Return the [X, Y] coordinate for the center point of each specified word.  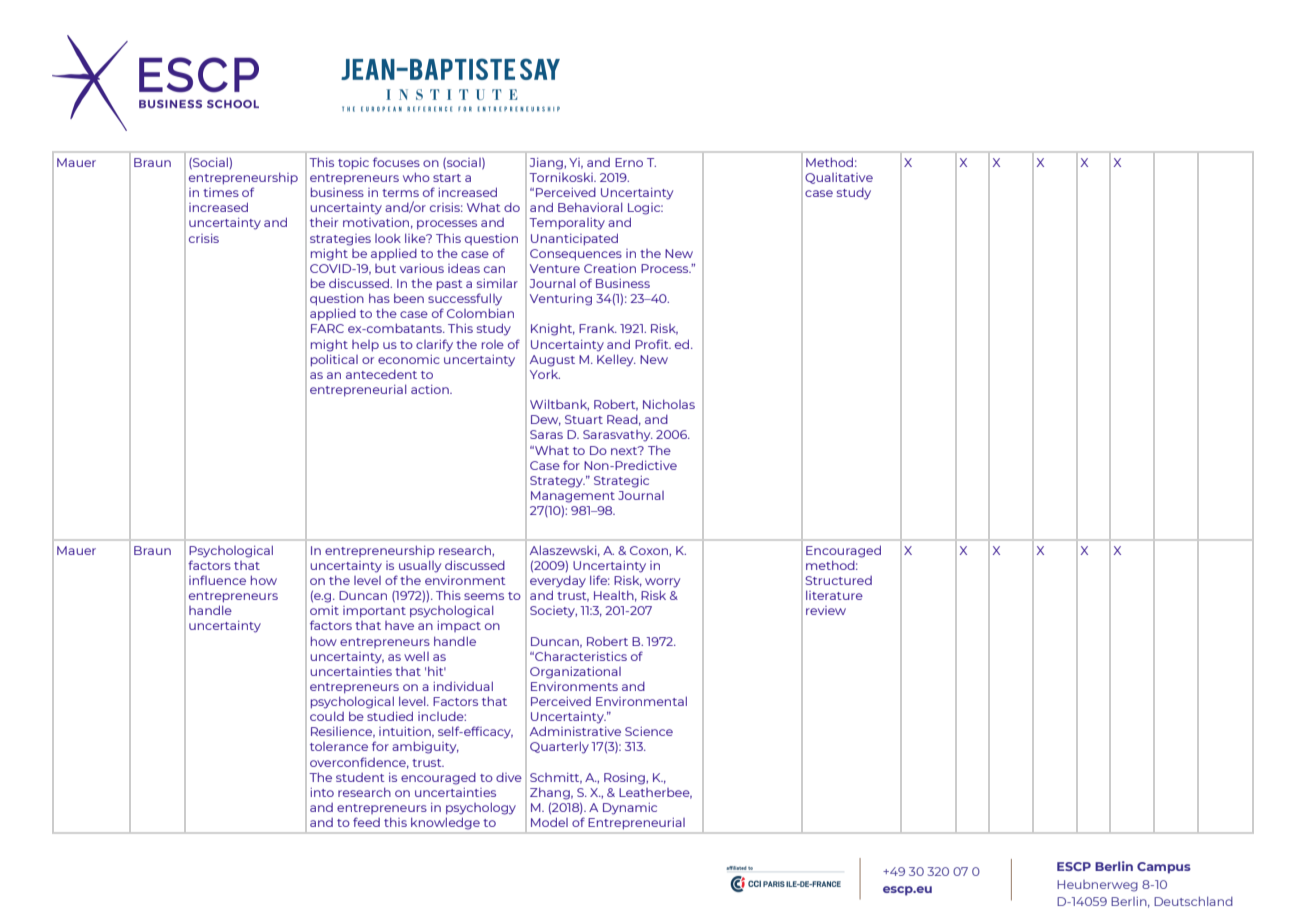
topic [353, 164]
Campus [1164, 868]
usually [420, 566]
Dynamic [630, 809]
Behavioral [590, 207]
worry [662, 583]
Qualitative [839, 178]
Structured [838, 580]
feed [366, 822]
